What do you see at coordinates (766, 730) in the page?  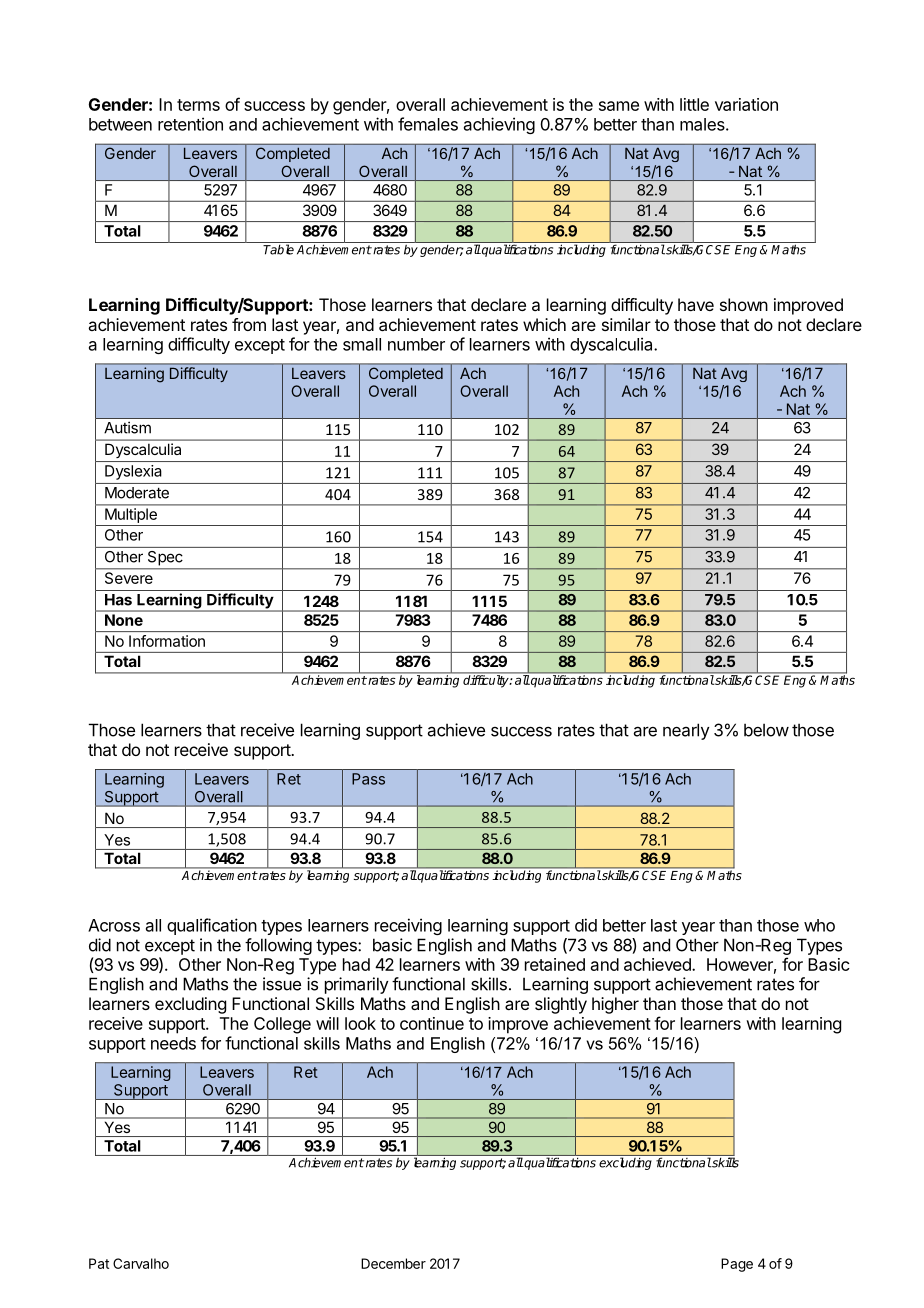 I see `below` at bounding box center [766, 730].
